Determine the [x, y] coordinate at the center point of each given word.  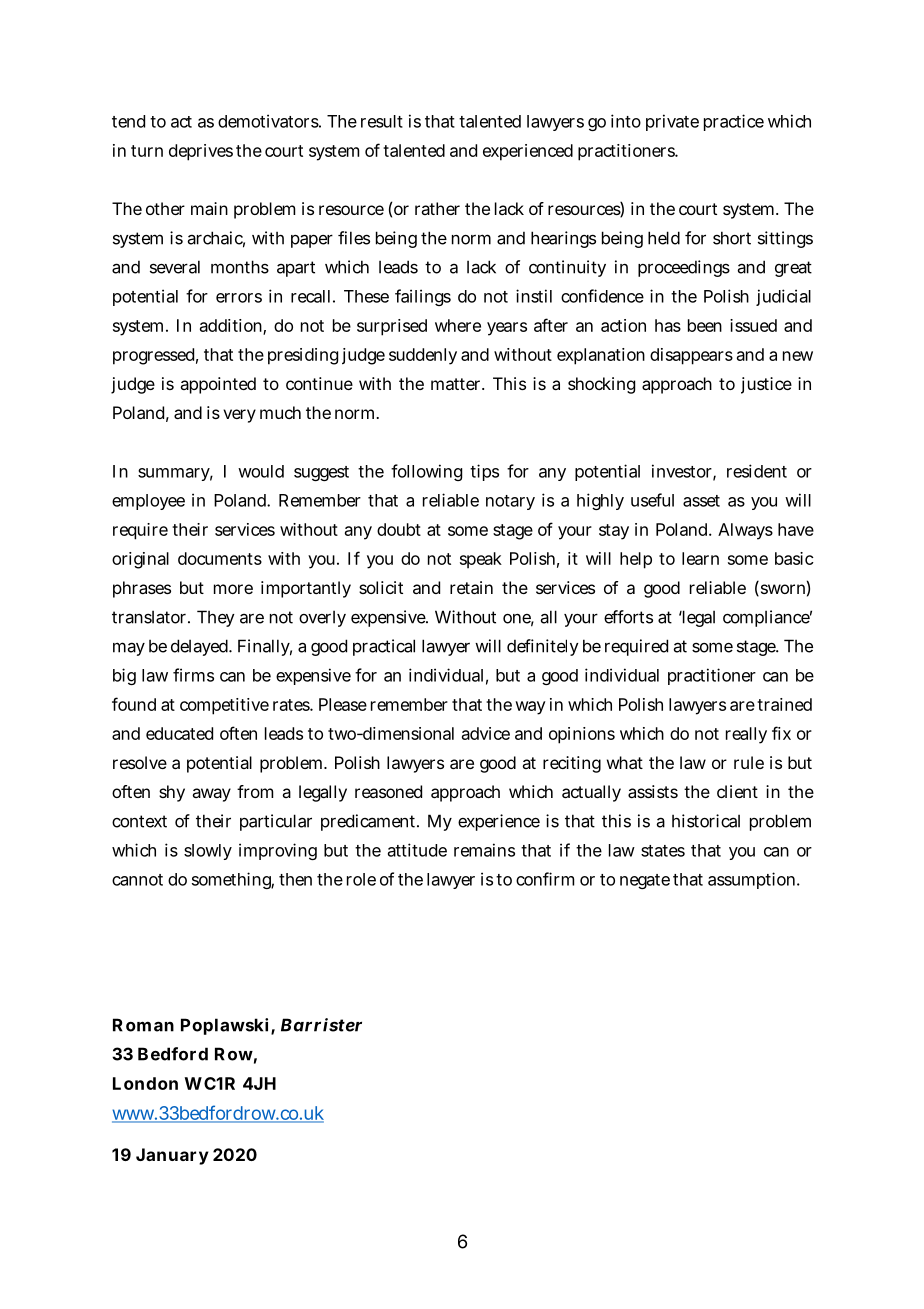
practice [734, 122]
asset [701, 501]
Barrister [321, 1025]
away [211, 795]
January [172, 1156]
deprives [201, 152]
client [737, 791]
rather [437, 208]
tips [484, 472]
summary [175, 474]
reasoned [388, 791]
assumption [753, 880]
